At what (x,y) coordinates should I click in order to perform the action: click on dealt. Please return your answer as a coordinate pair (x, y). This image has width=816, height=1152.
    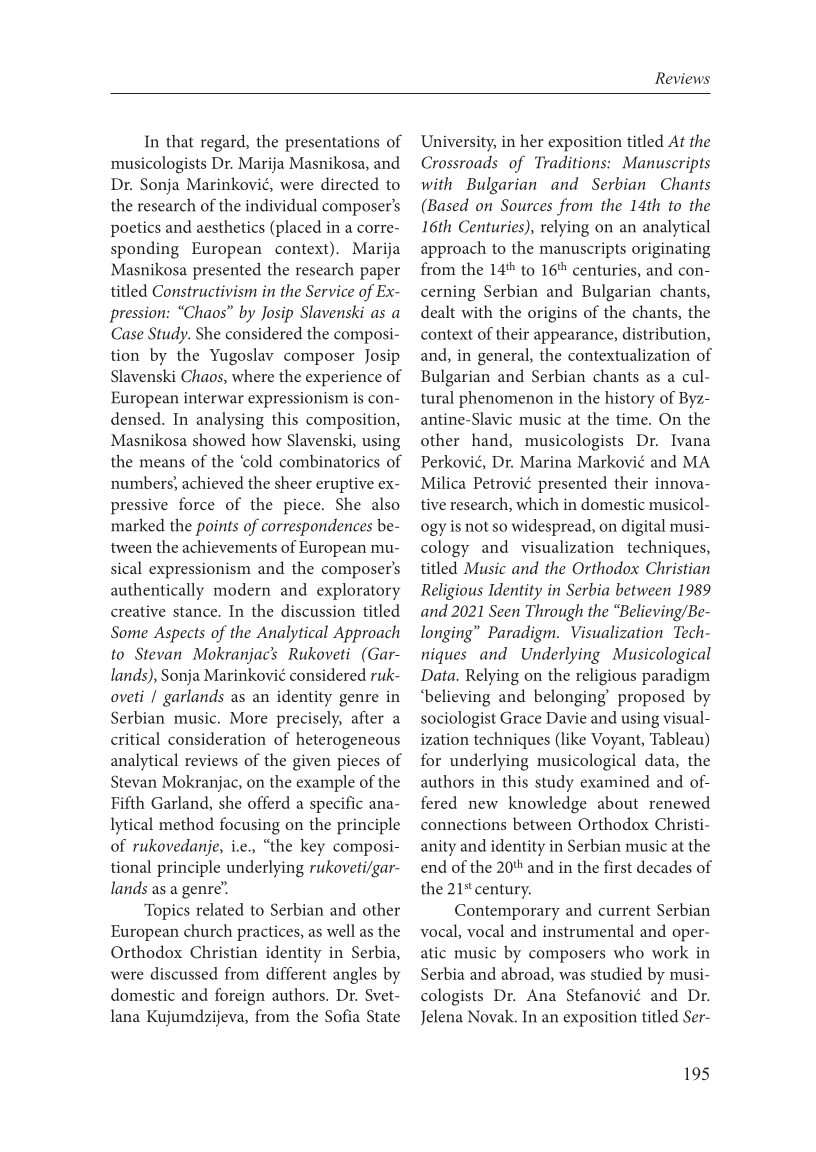
    Looking at the image, I should click on (438, 311).
